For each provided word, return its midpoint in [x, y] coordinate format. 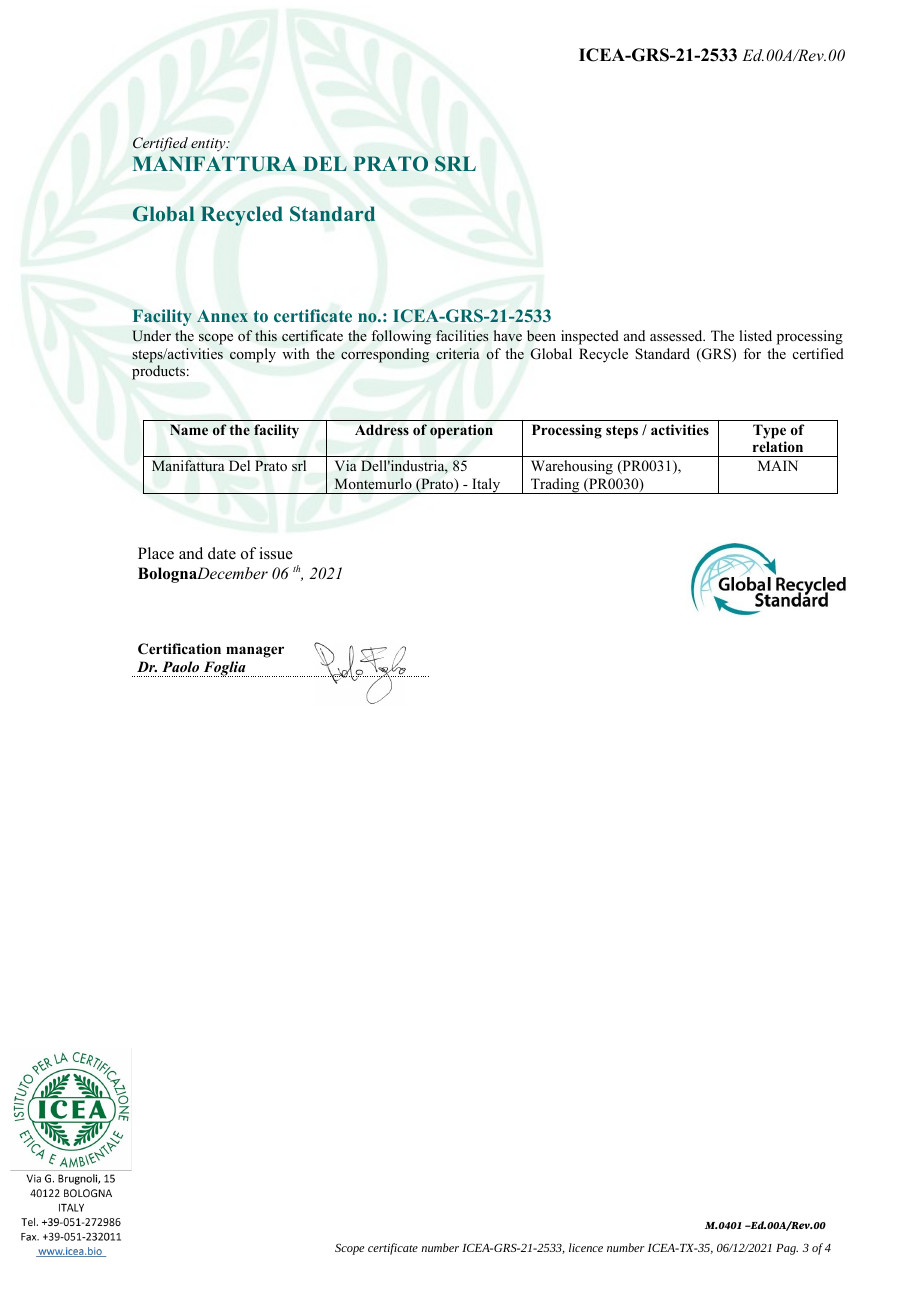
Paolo [180, 666]
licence [586, 1247]
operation [461, 431]
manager [255, 652]
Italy [486, 486]
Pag [787, 1249]
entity [209, 144]
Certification [179, 649]
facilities [462, 335]
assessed [677, 335]
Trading [555, 486]
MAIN [778, 465]
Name [189, 429]
